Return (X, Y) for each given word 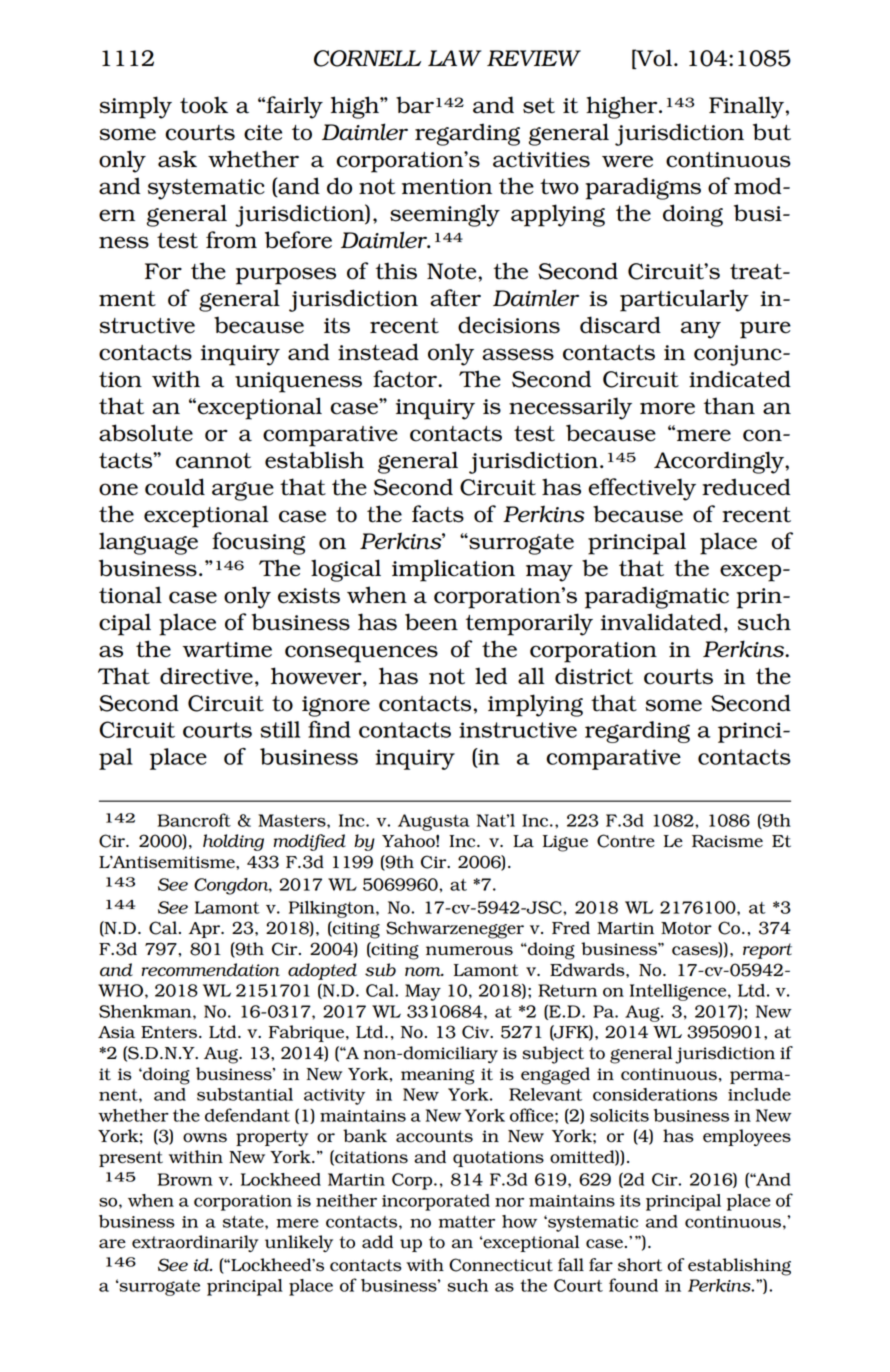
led (491, 676)
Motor (686, 928)
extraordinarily (195, 1243)
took (204, 105)
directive (206, 676)
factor (406, 379)
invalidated (661, 622)
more (667, 408)
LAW (455, 58)
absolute (146, 433)
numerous (469, 951)
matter (466, 1222)
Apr (206, 930)
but (772, 132)
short (640, 1265)
